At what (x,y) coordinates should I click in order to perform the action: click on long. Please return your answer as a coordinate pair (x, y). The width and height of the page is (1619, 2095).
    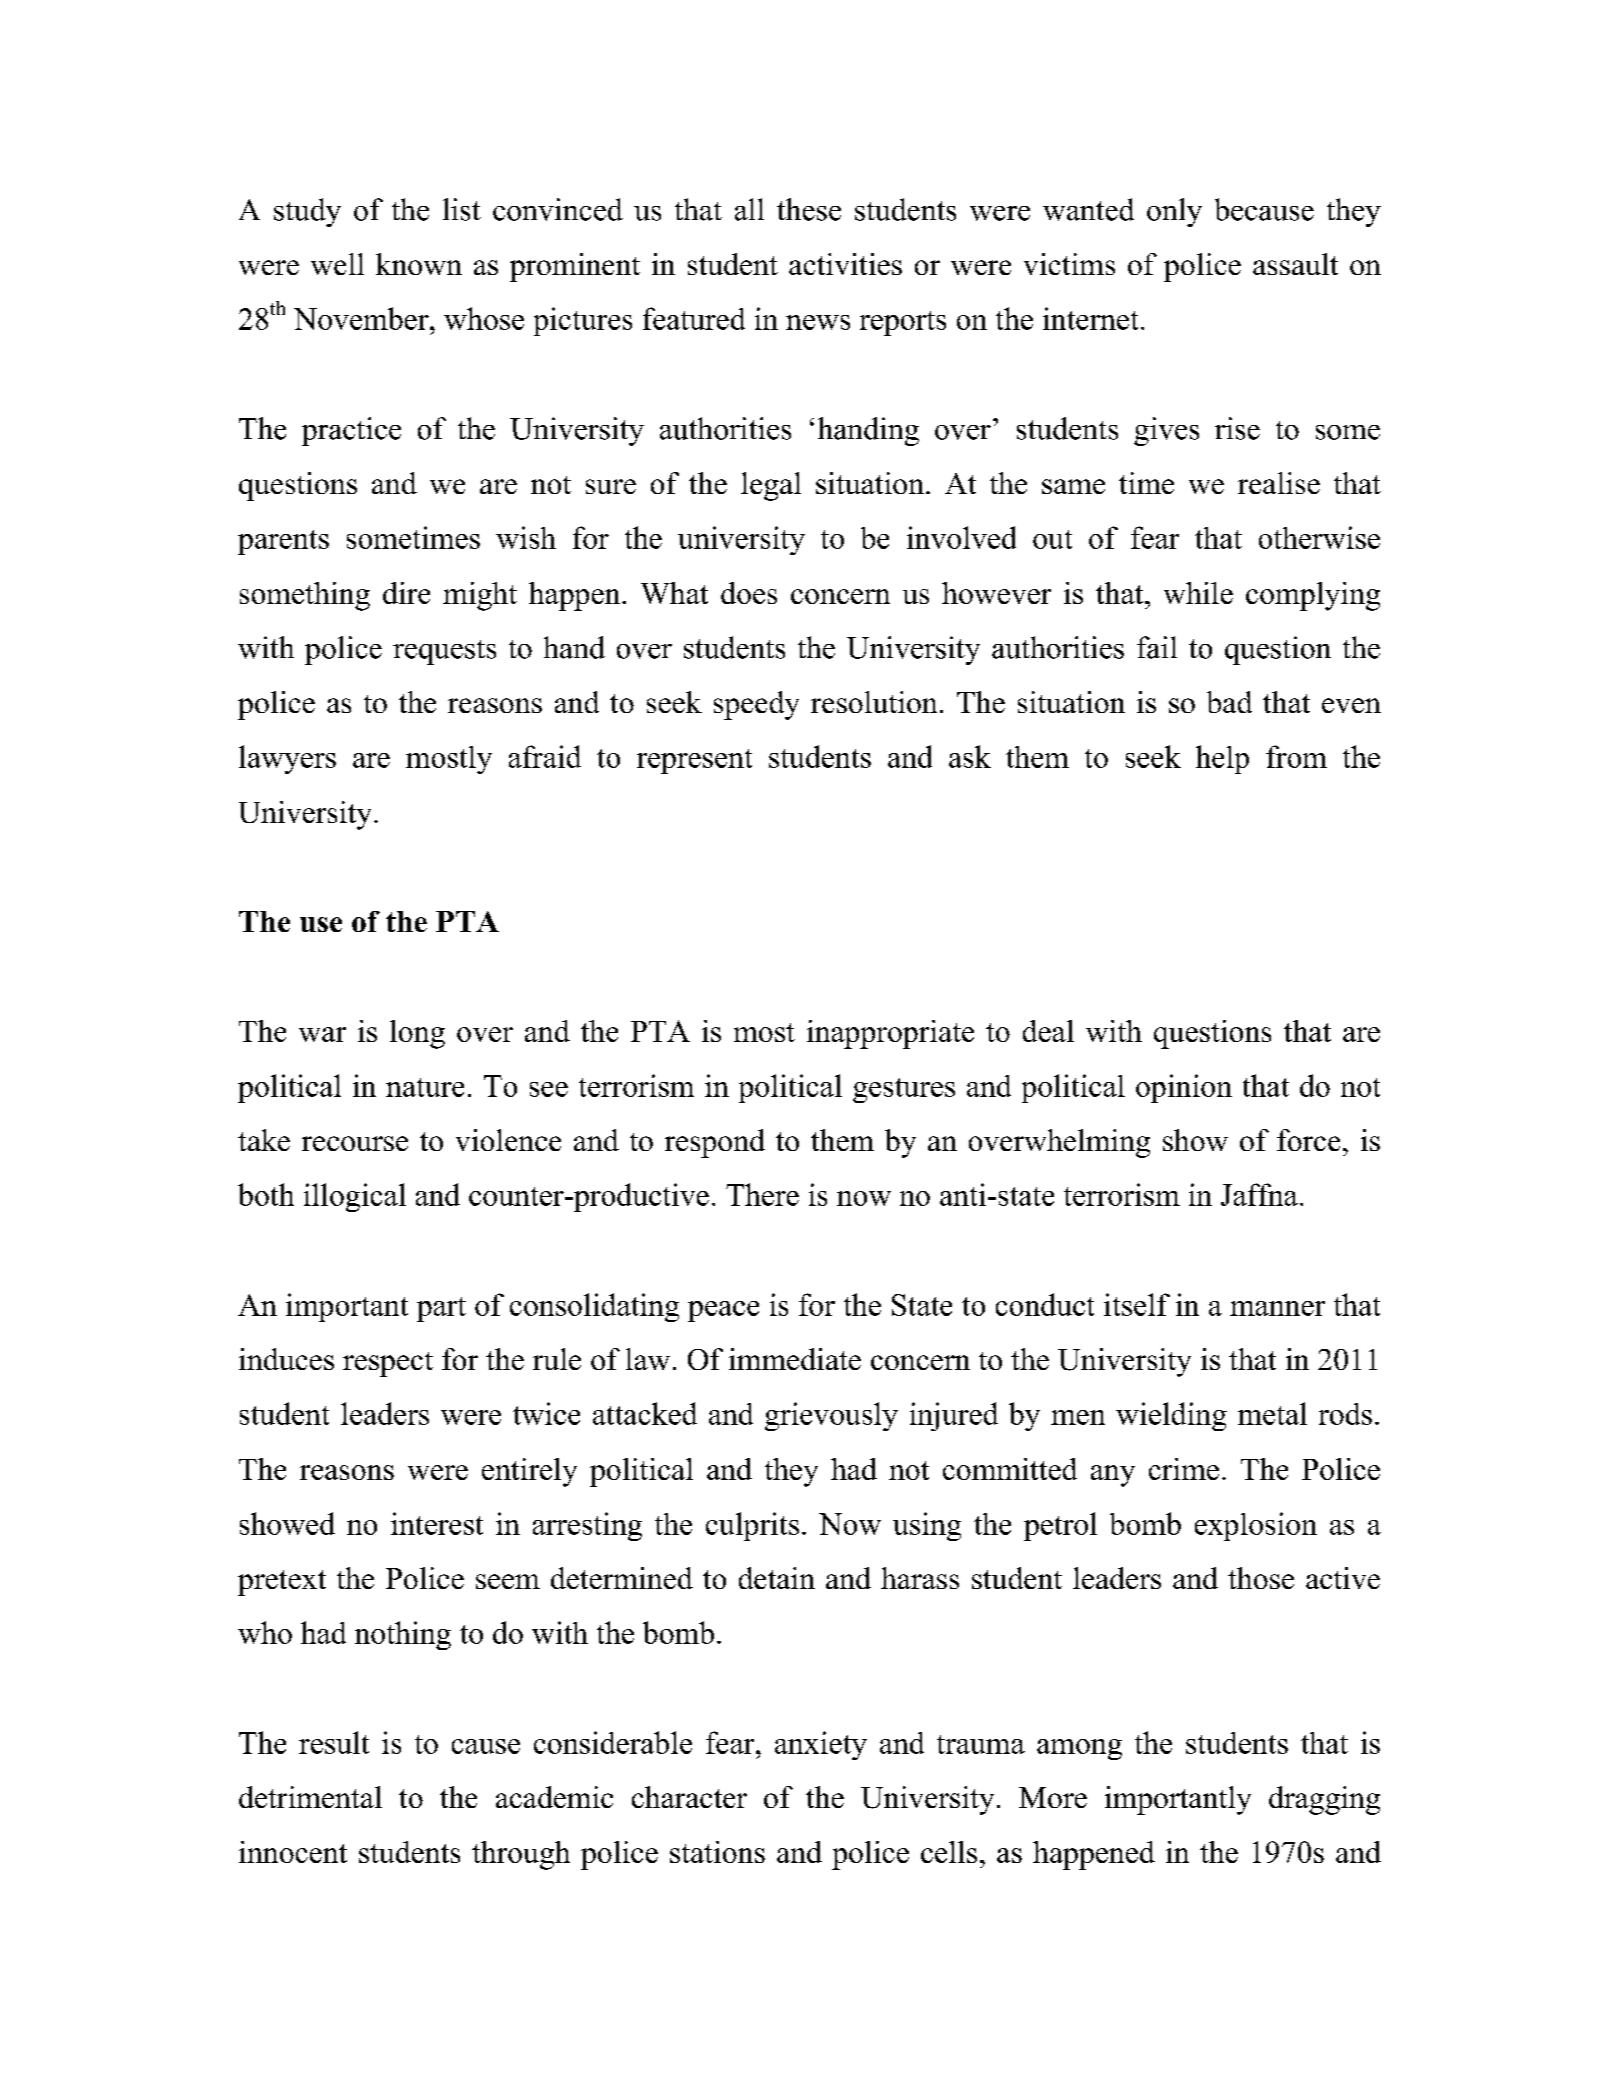
    Looking at the image, I should click on (417, 1034).
